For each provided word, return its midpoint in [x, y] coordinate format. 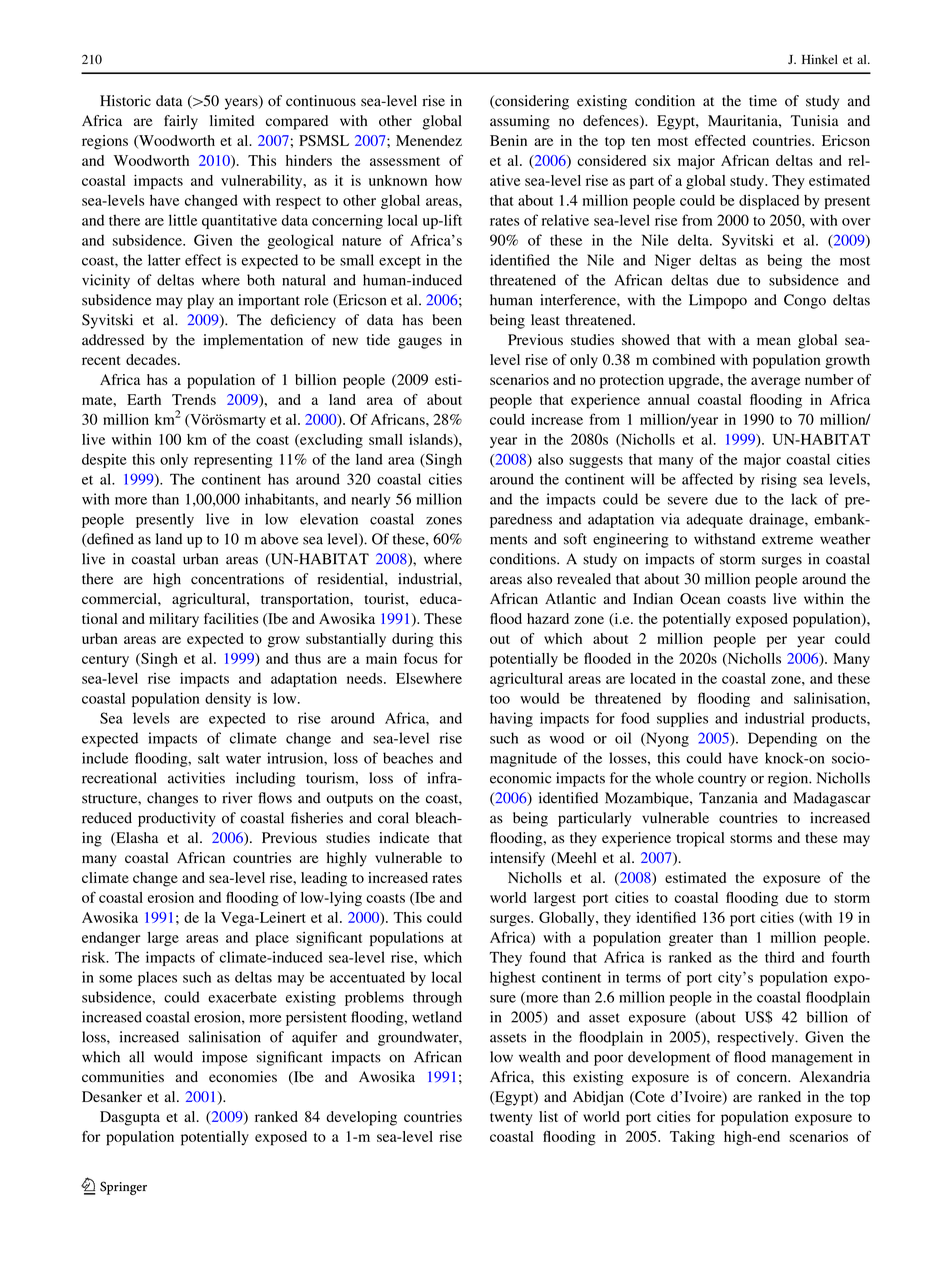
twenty [511, 1119]
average [775, 383]
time [763, 100]
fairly [181, 122]
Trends [194, 399]
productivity [177, 819]
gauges [420, 343]
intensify [517, 859]
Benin [508, 140]
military [174, 620]
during [413, 640]
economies [243, 1077]
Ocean [700, 599]
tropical [700, 839]
